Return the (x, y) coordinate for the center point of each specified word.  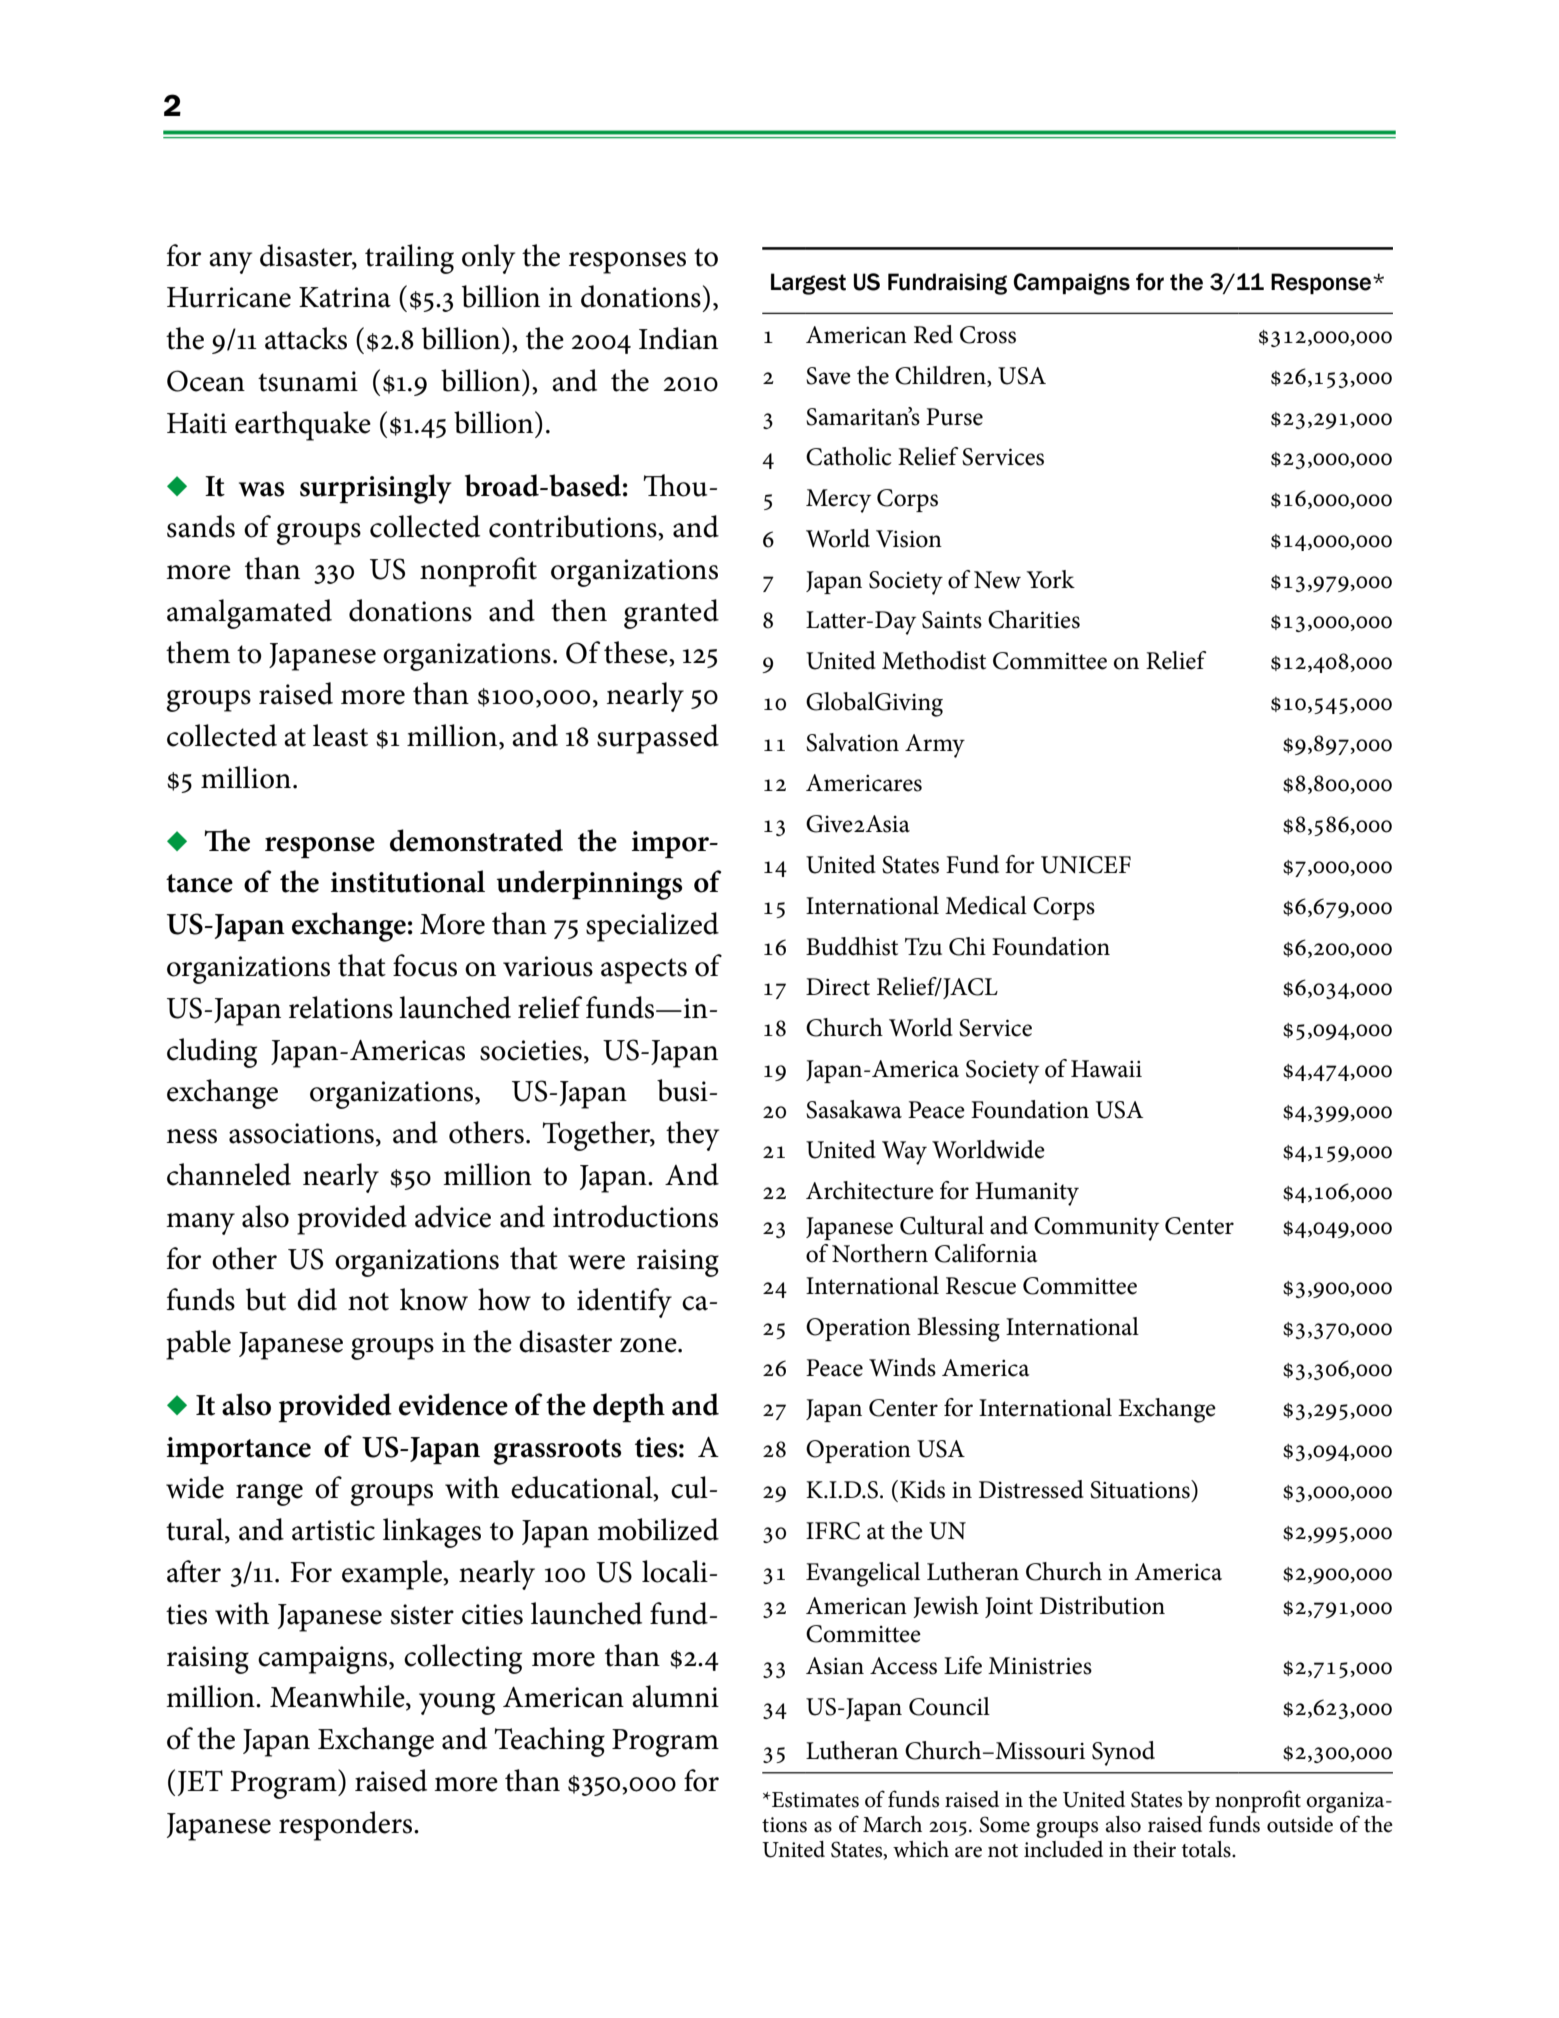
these (637, 652)
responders (347, 1826)
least (340, 735)
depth (629, 1407)
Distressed (1031, 1489)
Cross (988, 335)
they (692, 1136)
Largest (808, 284)
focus (425, 965)
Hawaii (1106, 1069)
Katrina (345, 297)
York (1050, 579)
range (269, 1495)
